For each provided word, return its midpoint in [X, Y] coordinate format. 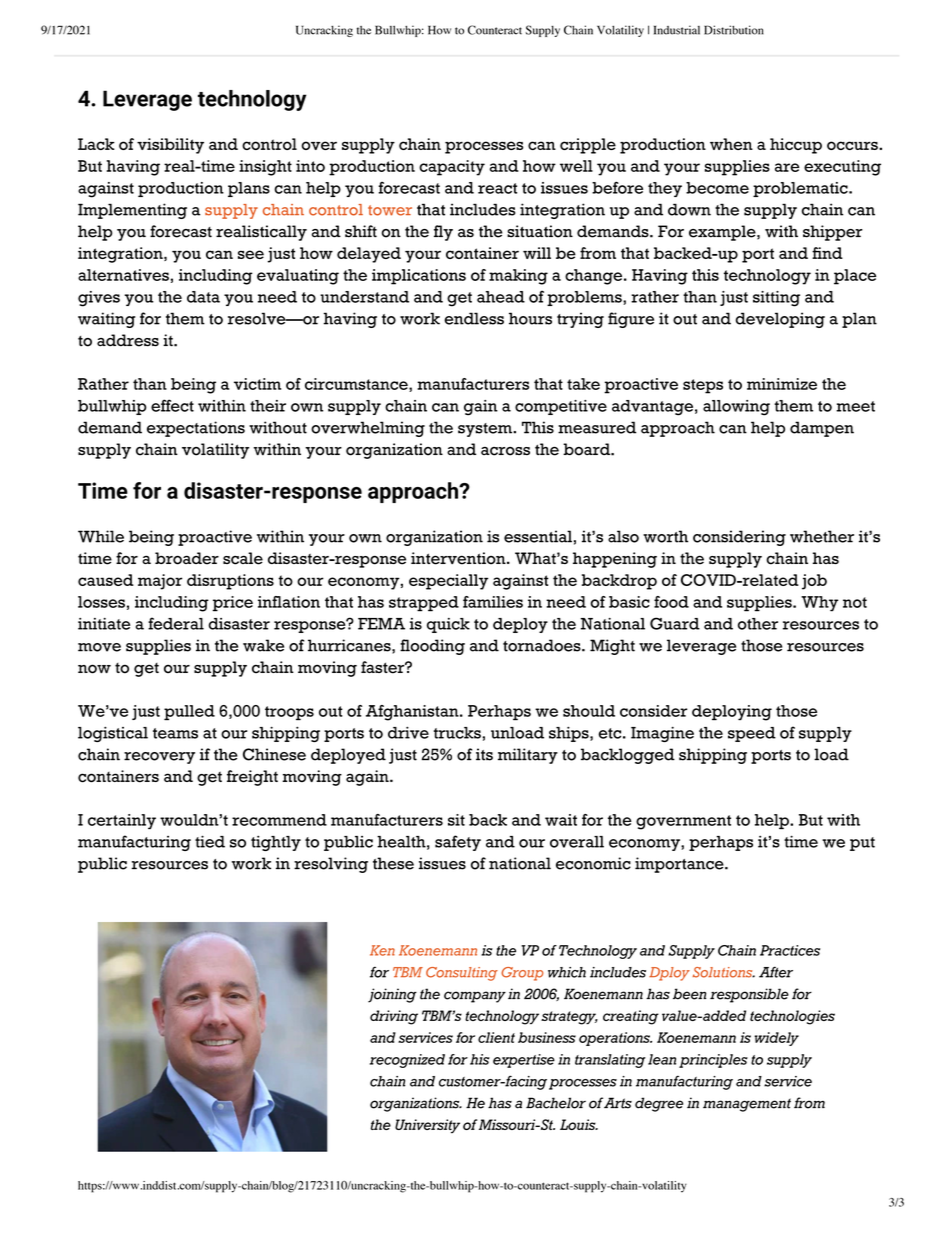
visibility [170, 146]
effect [172, 405]
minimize [782, 384]
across [505, 451]
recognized [407, 1061]
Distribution [734, 30]
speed [752, 734]
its [484, 754]
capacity [452, 168]
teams [175, 733]
